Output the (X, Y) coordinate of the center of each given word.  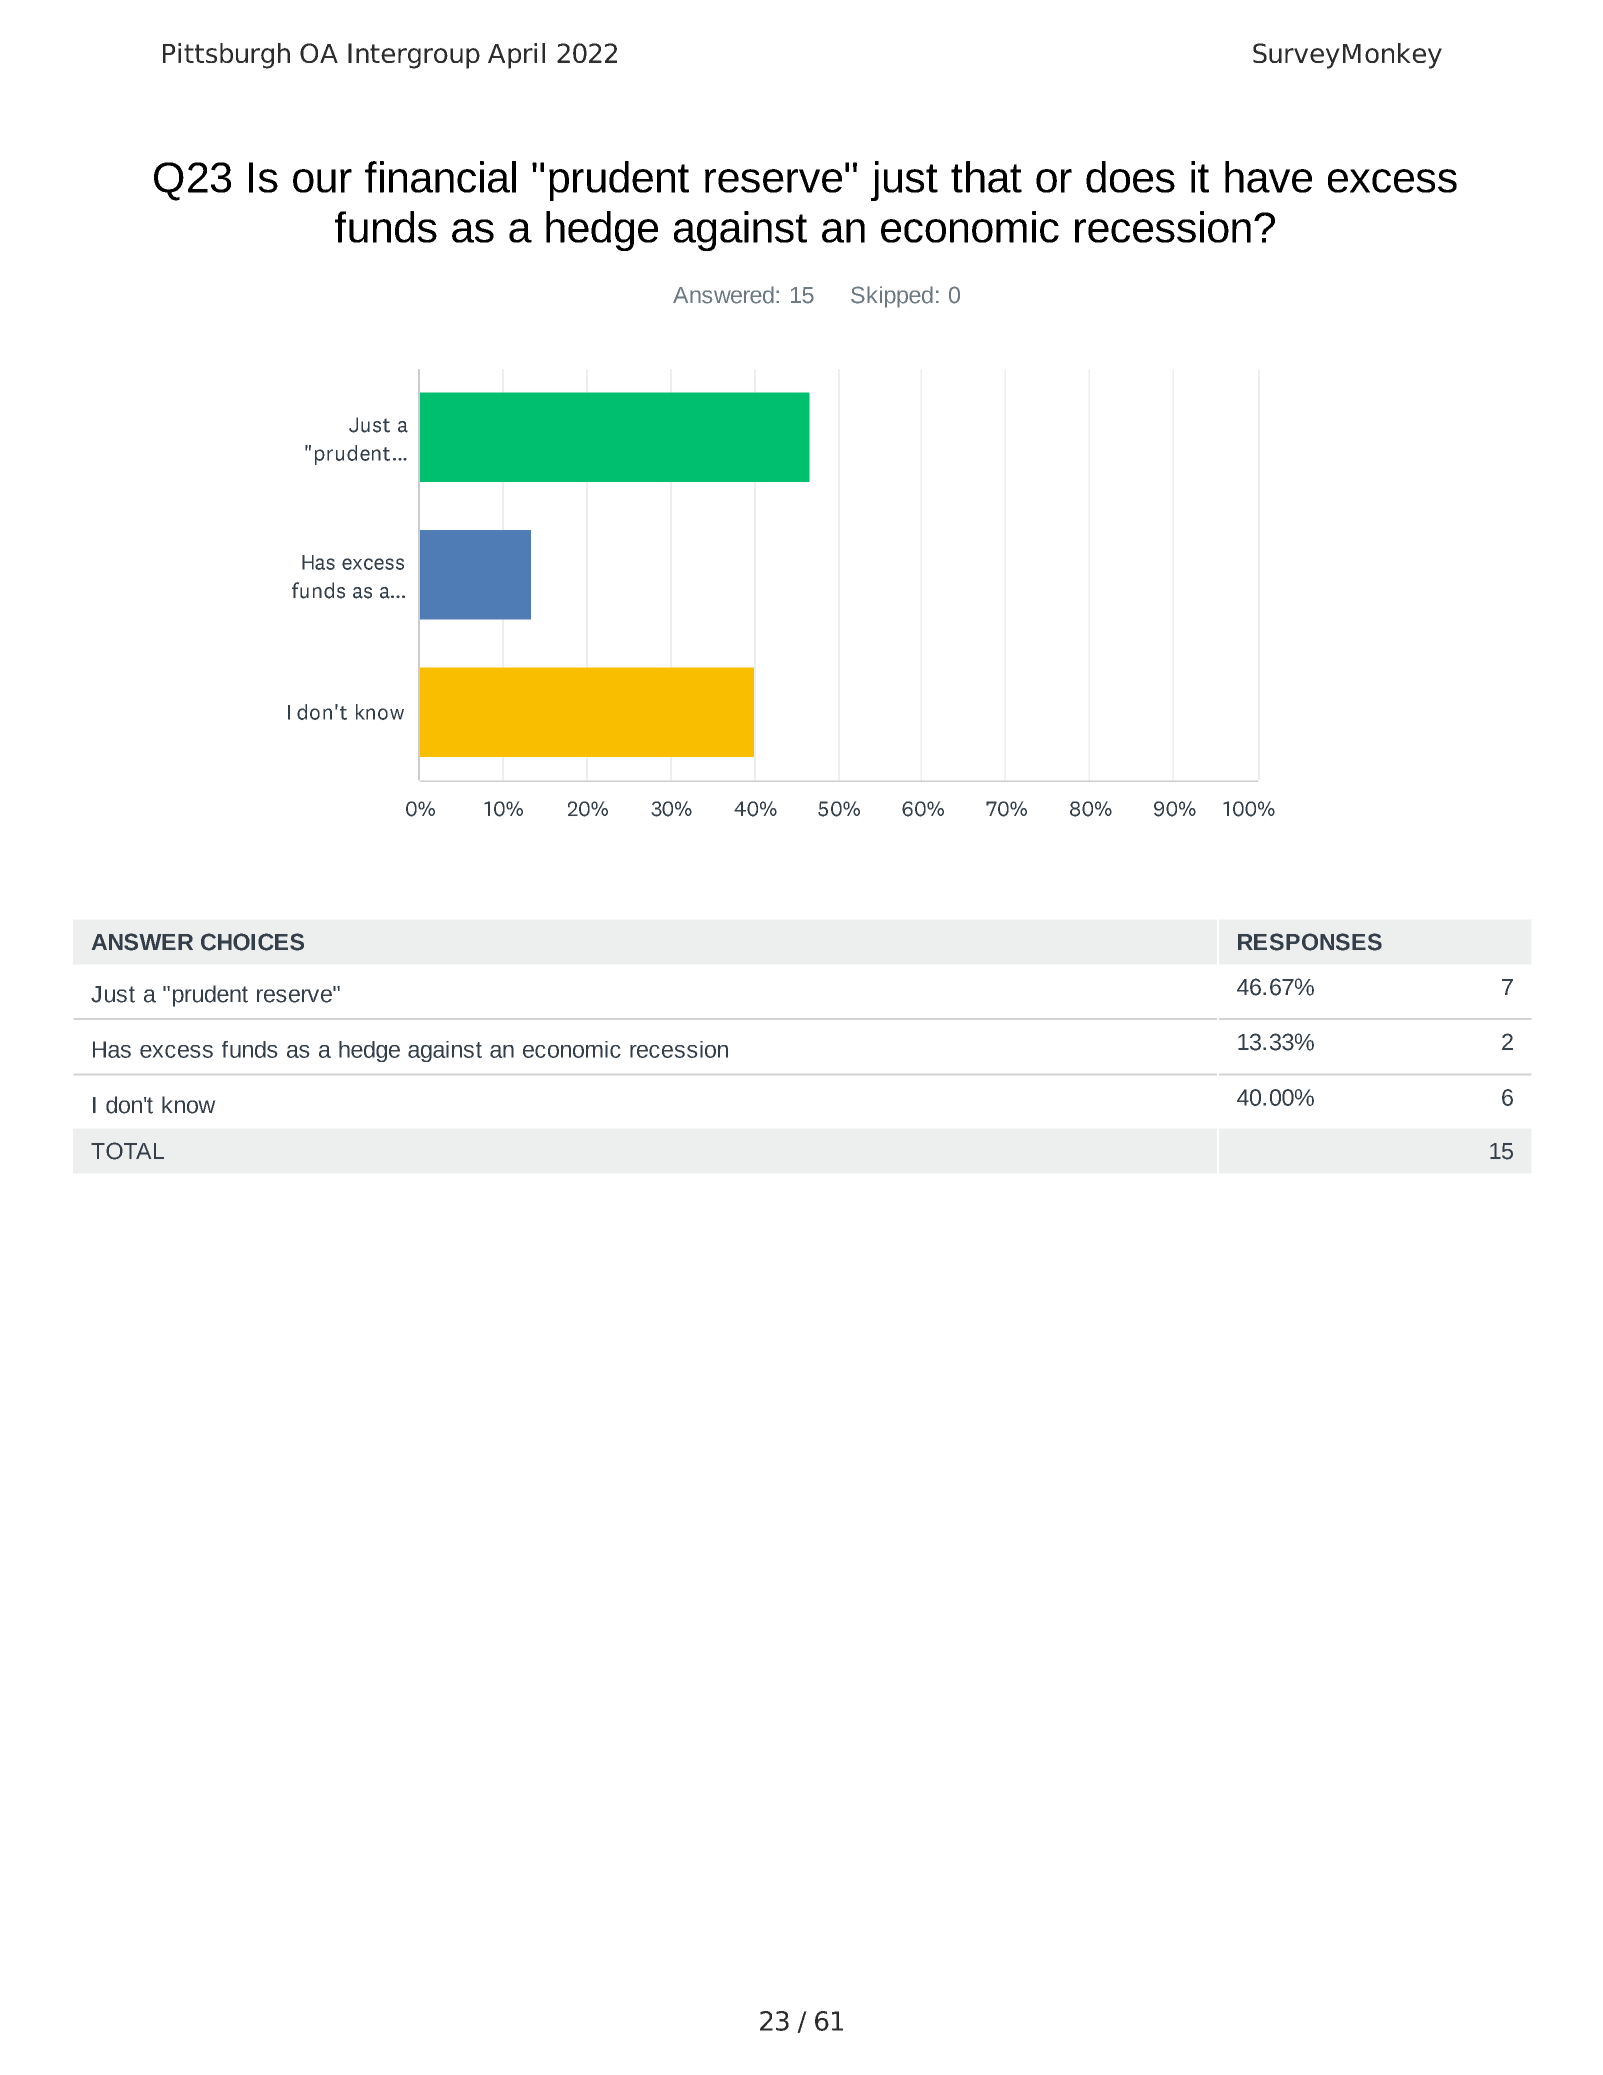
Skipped (892, 297)
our (322, 181)
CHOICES (252, 942)
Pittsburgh (226, 56)
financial (440, 177)
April (516, 56)
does (1130, 177)
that (986, 177)
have (1268, 177)
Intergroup (414, 56)
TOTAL (127, 1151)
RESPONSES (1310, 942)
